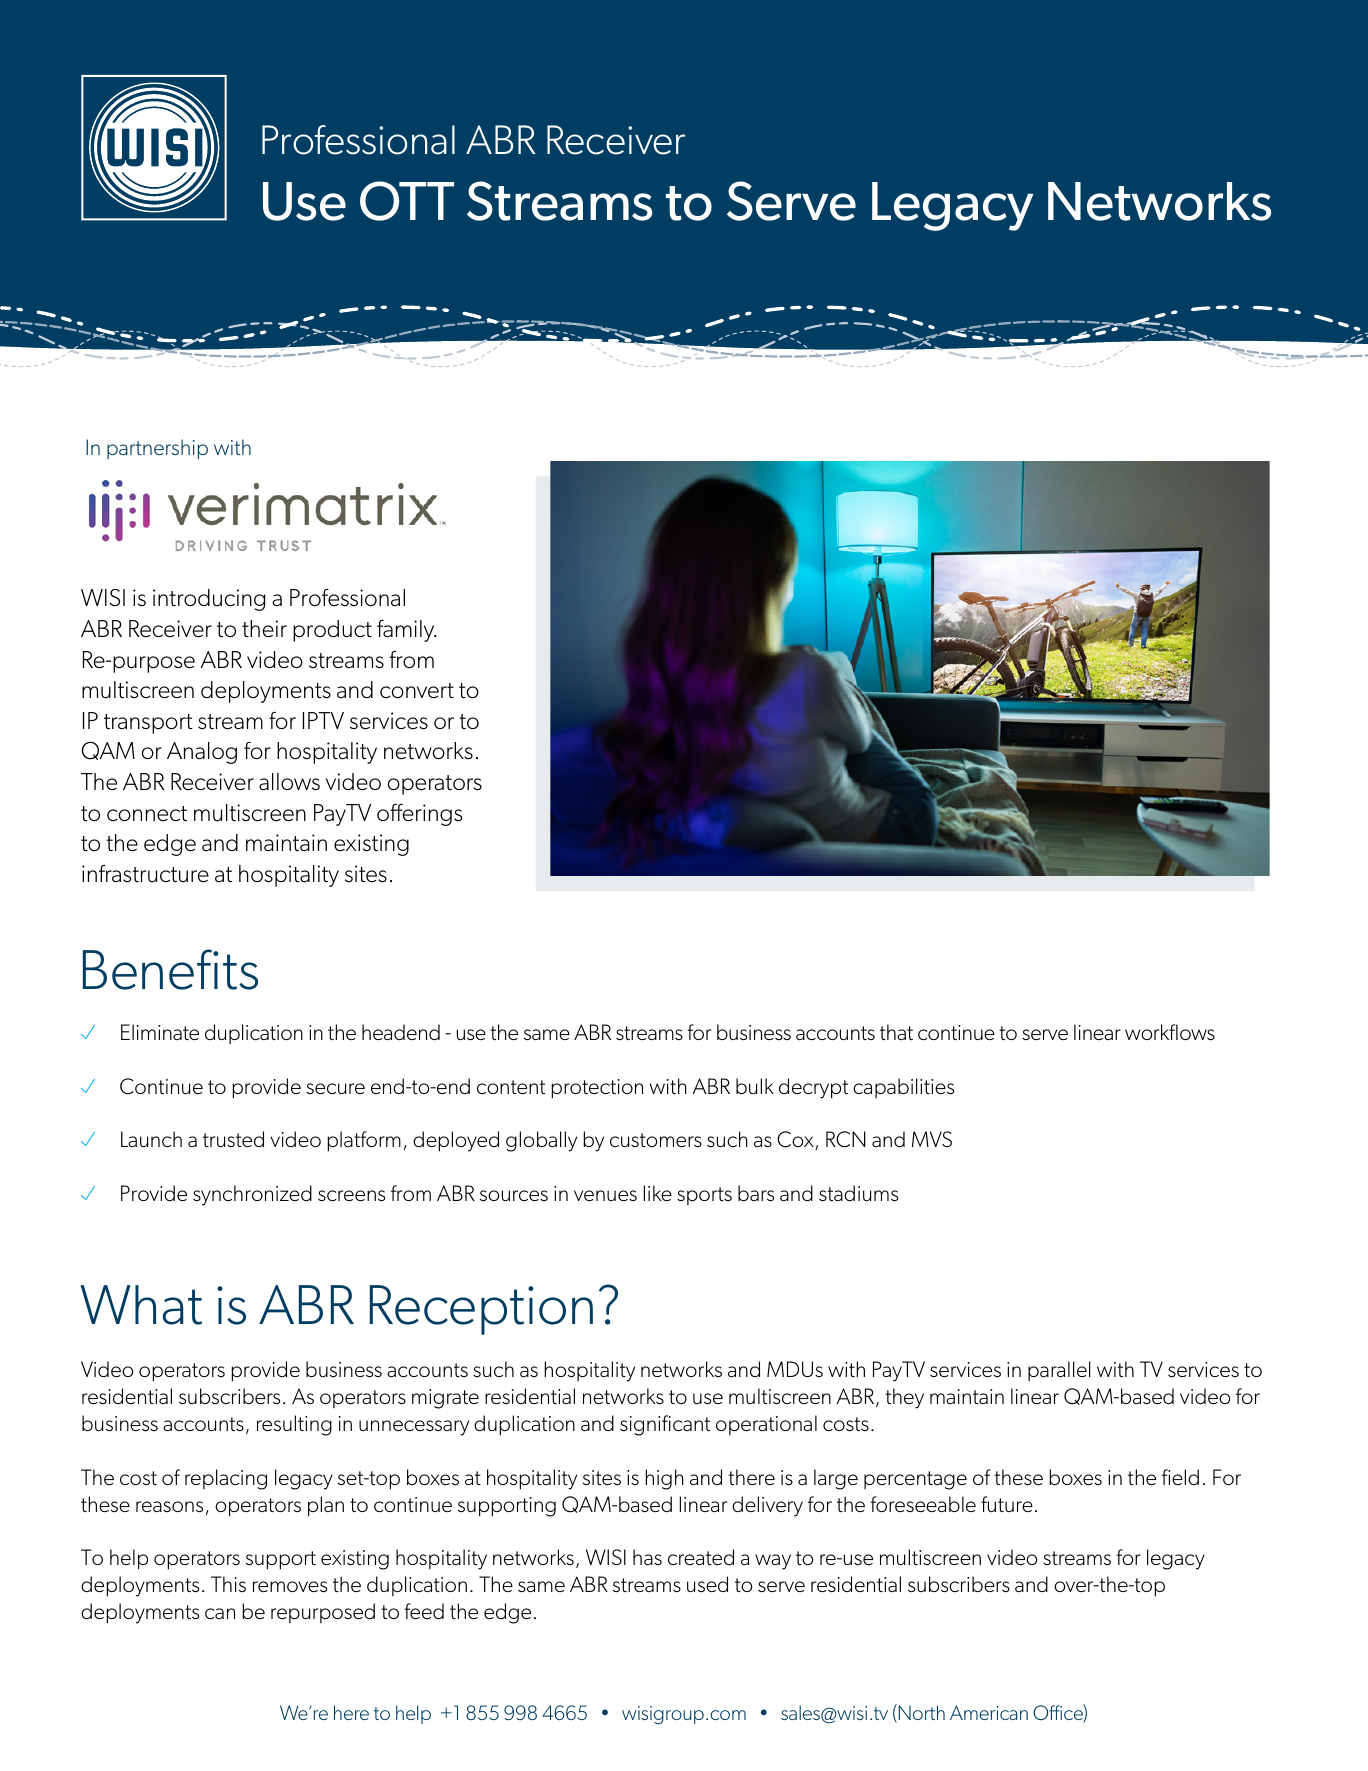 The height and width of the screenshot is (1771, 1368). I want to click on removes, so click(290, 1586).
